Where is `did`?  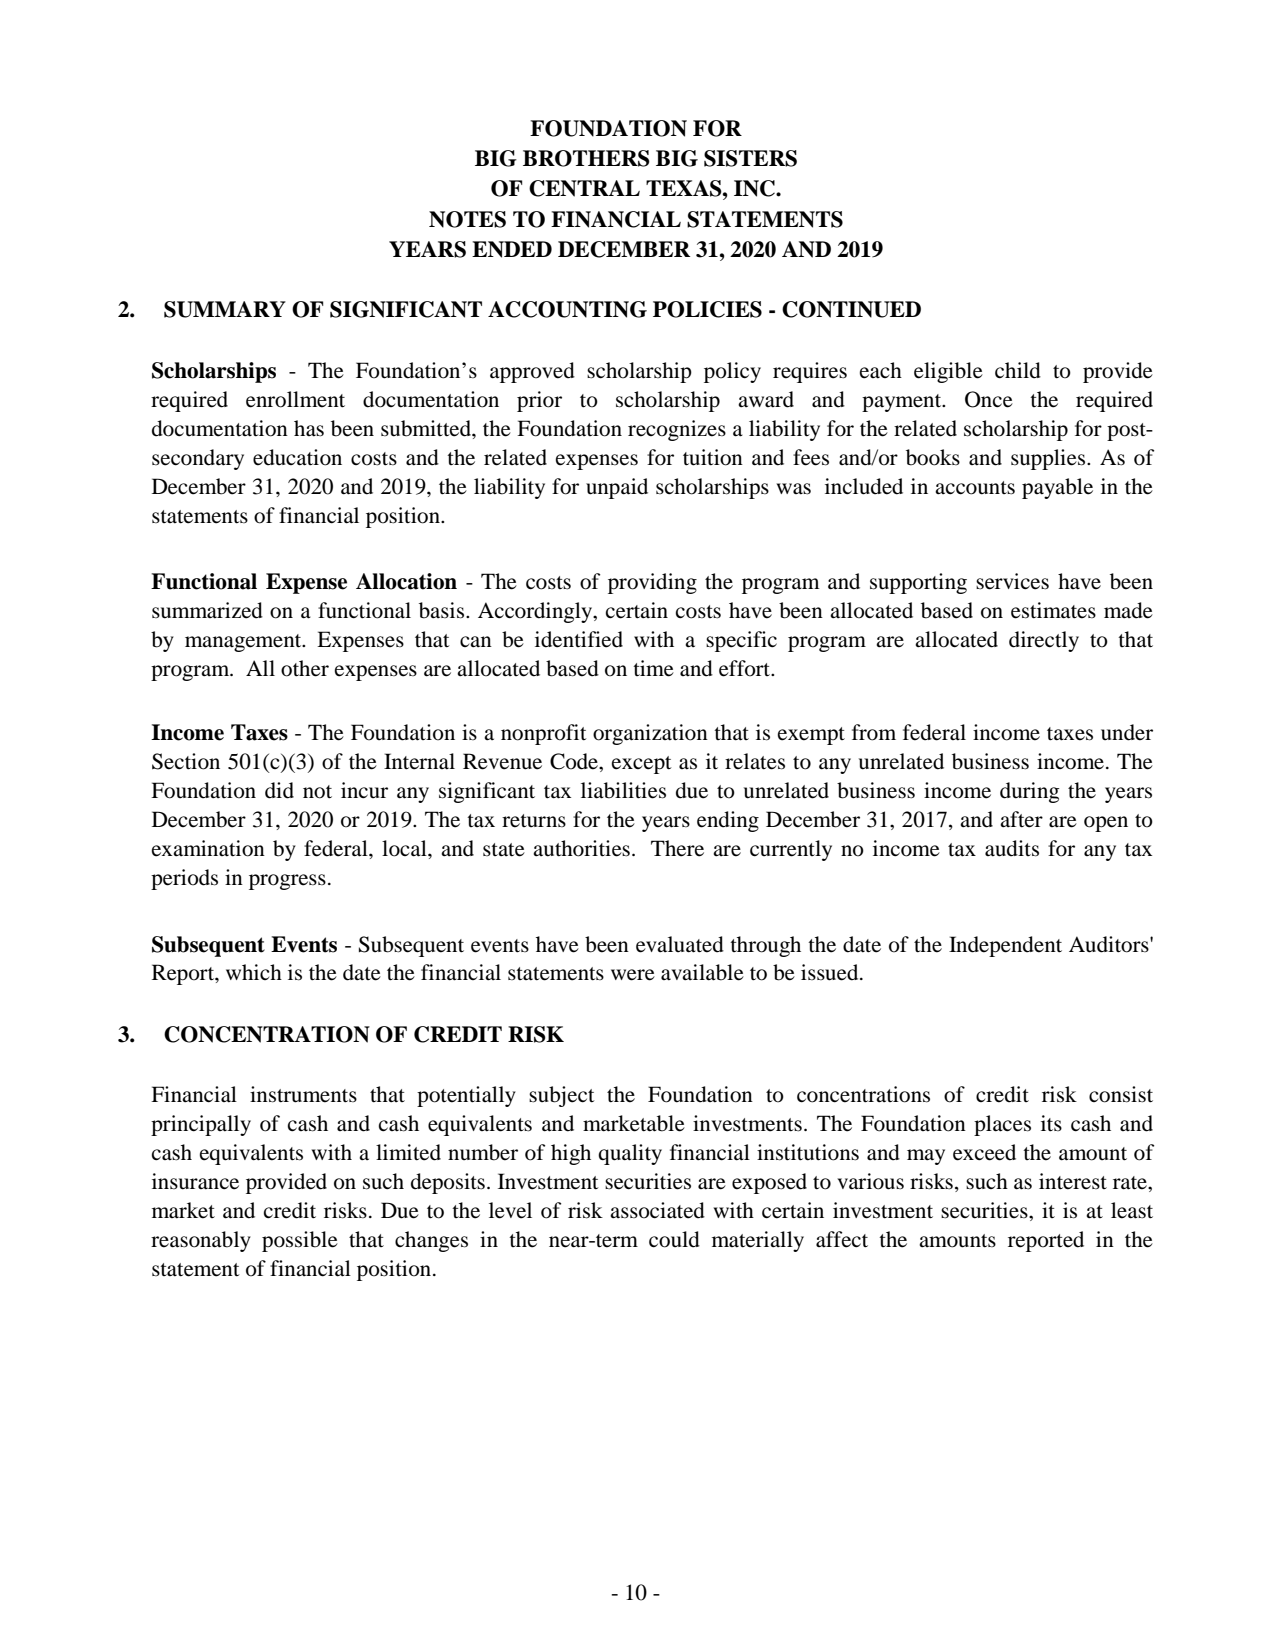
did is located at coordinates (279, 790).
